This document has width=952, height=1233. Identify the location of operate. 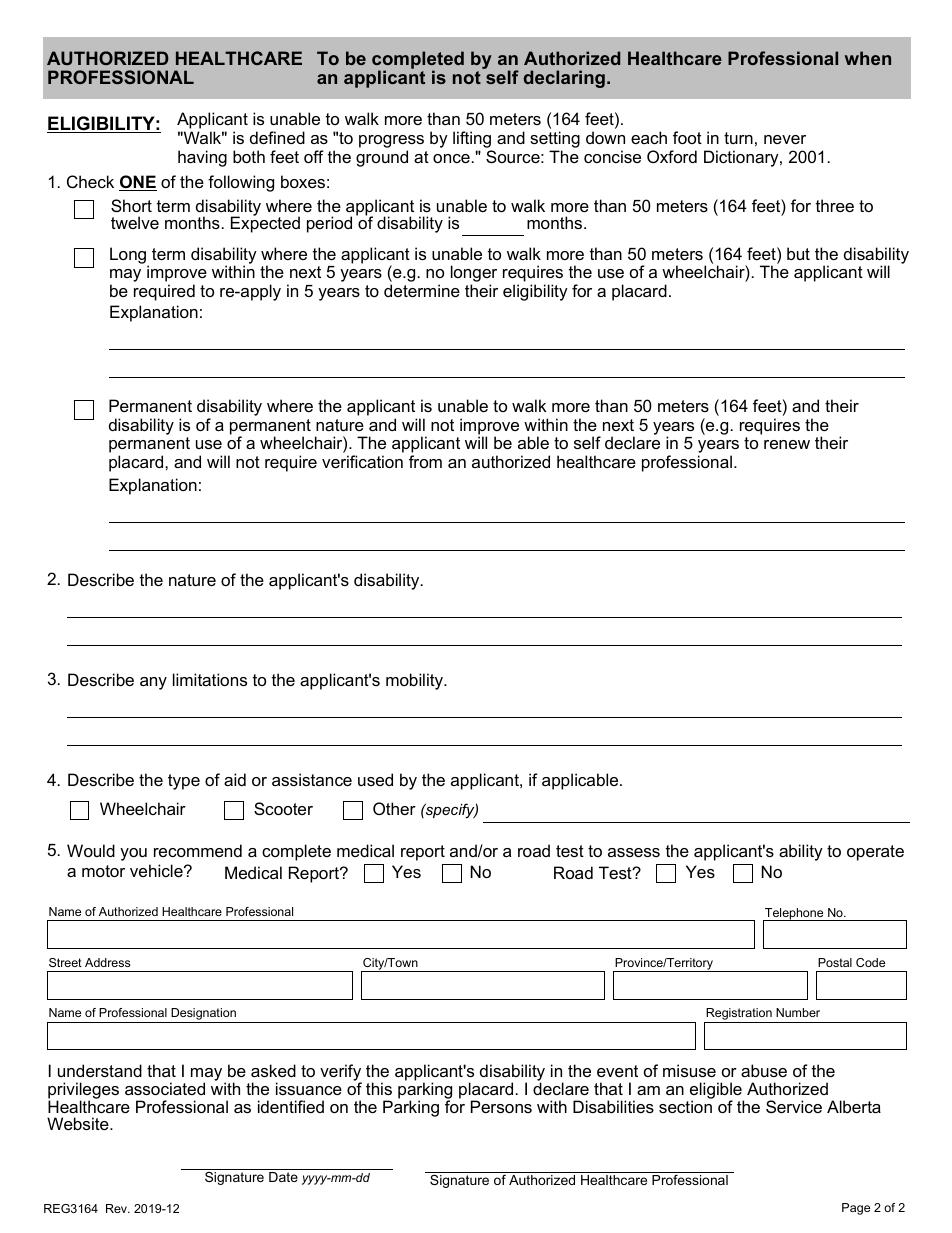
(875, 853).
